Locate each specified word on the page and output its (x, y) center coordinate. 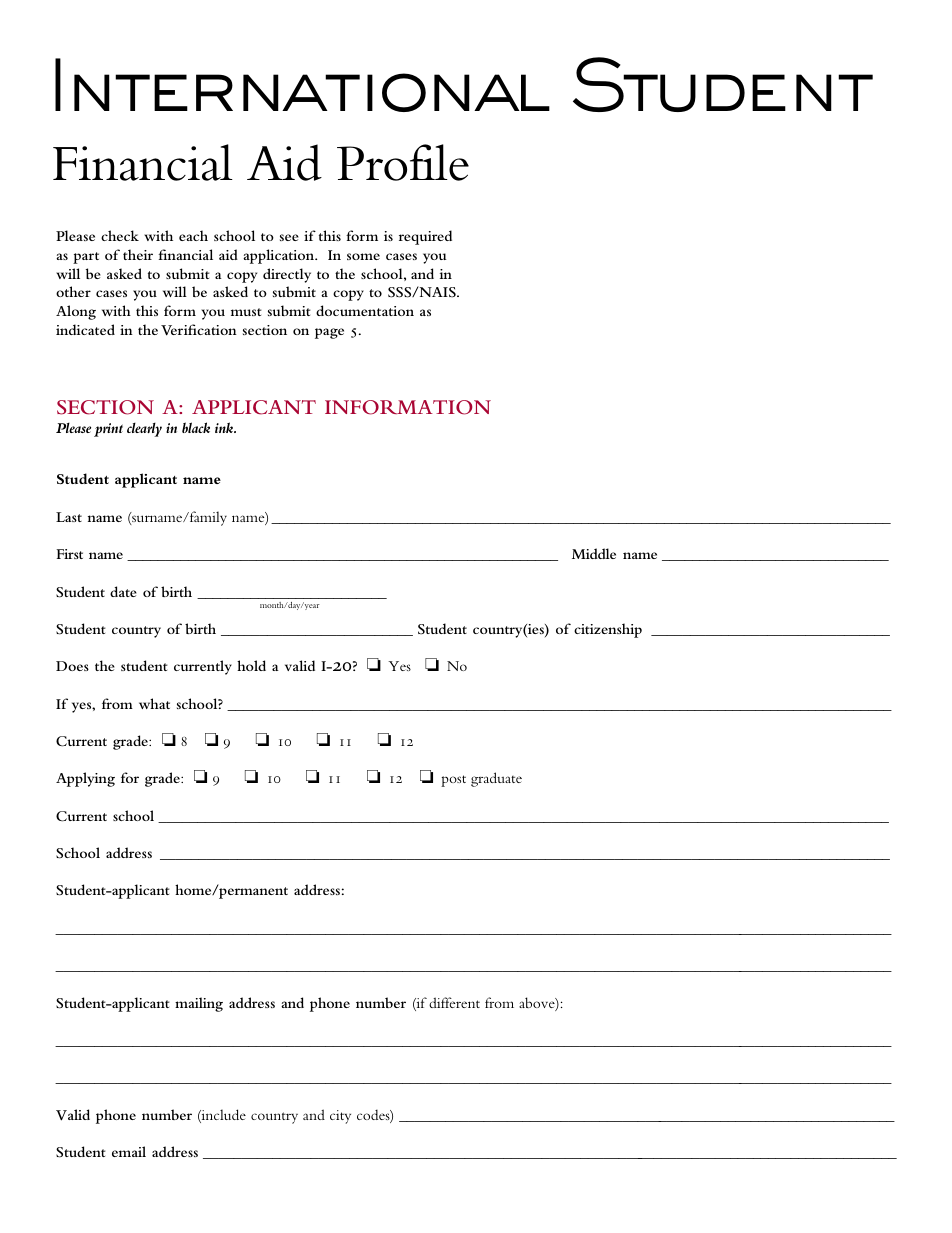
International (302, 85)
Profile (403, 162)
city (340, 1117)
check (120, 235)
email (129, 1151)
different (454, 1002)
